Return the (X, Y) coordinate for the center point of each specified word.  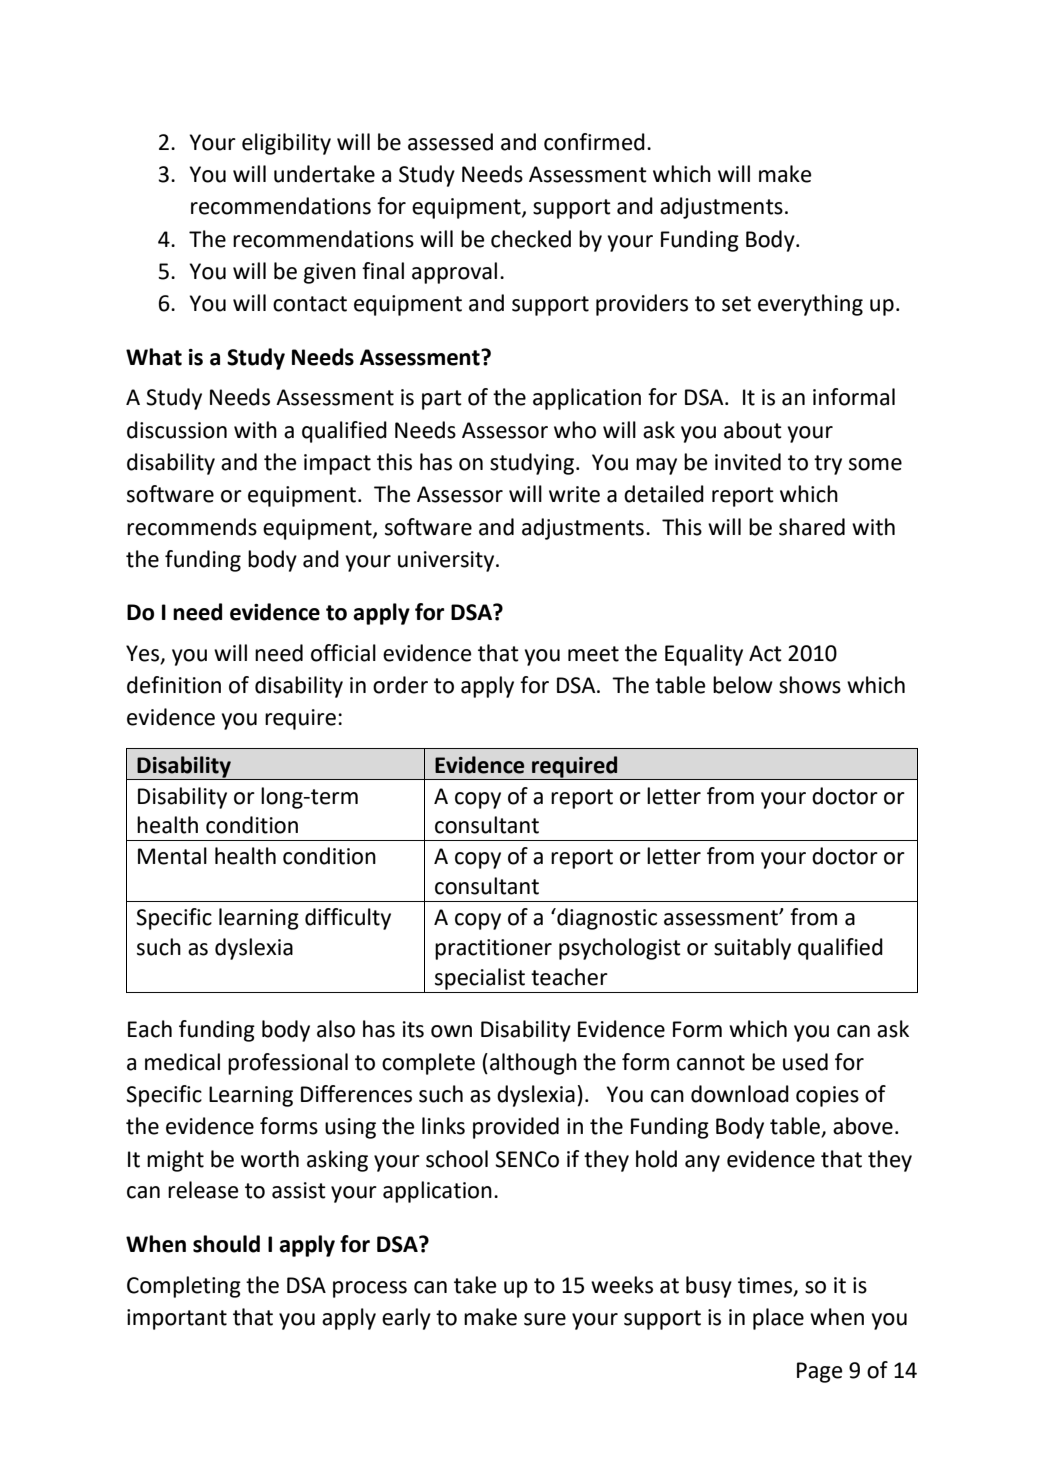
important (177, 1319)
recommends (192, 527)
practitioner (493, 949)
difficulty (348, 919)
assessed (450, 142)
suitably (752, 949)
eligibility (286, 144)
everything (810, 305)
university (447, 561)
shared (812, 527)
